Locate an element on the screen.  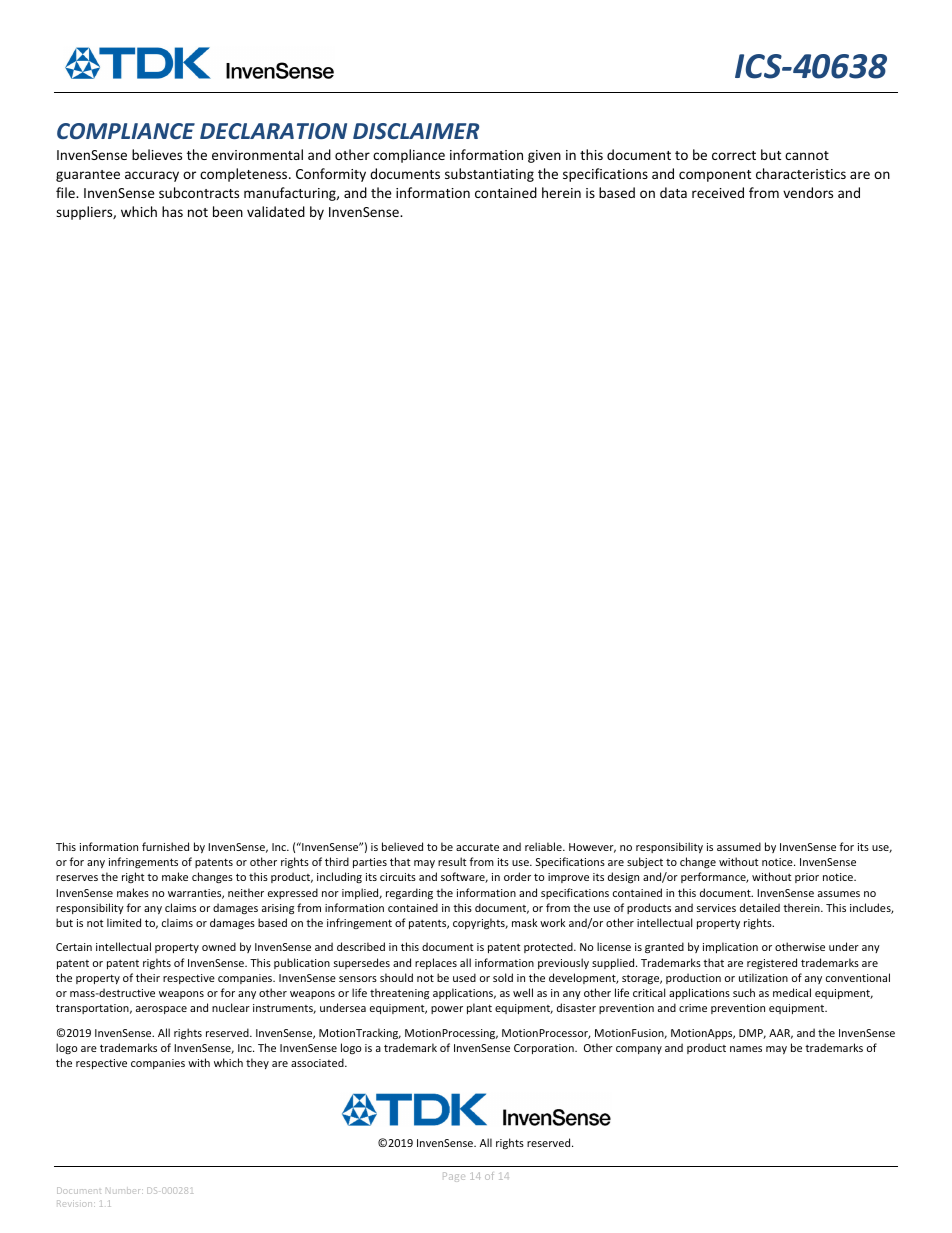
has is located at coordinates (172, 211).
